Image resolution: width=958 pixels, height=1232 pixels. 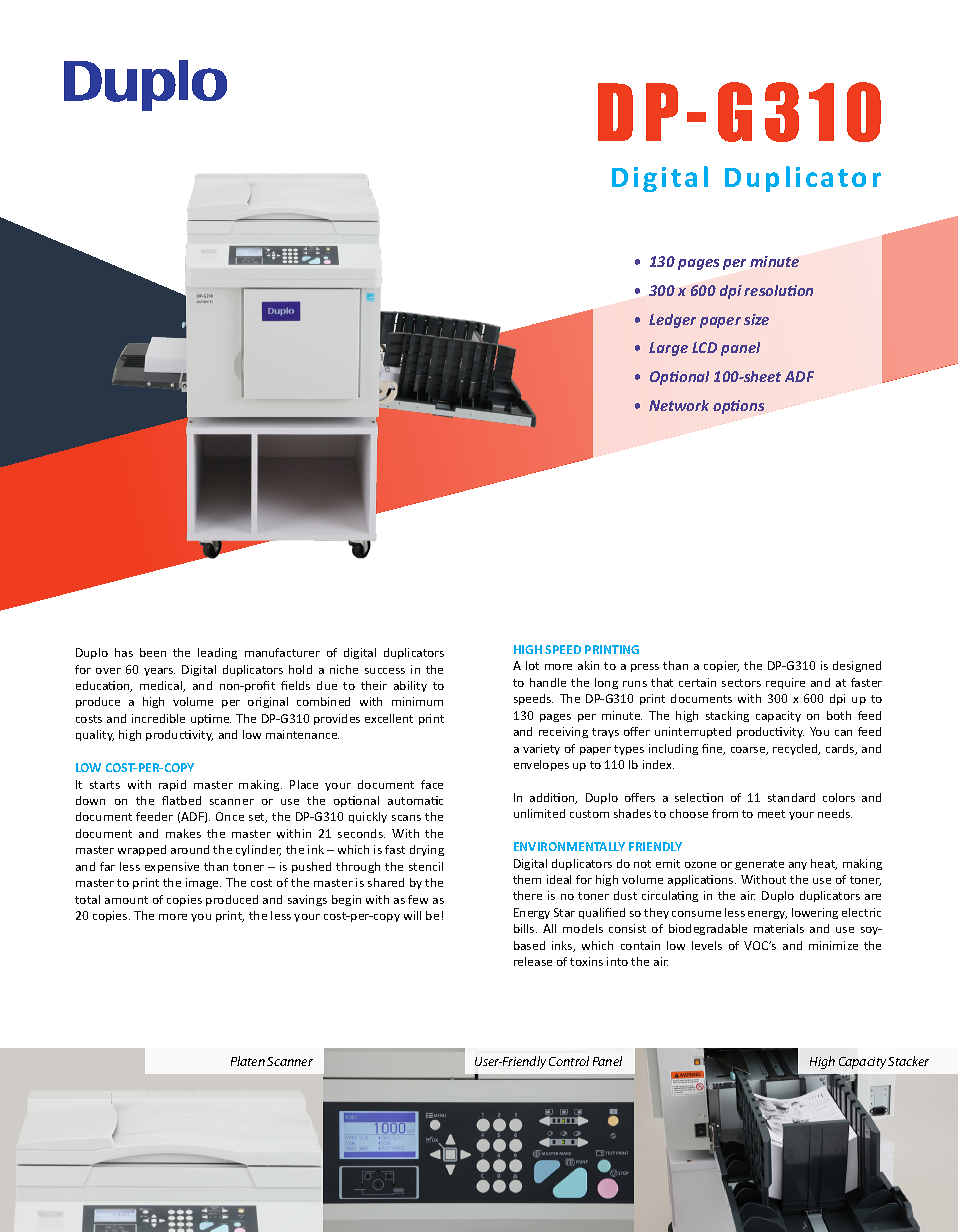 What do you see at coordinates (539, 813) in the document?
I see `unlimited` at bounding box center [539, 813].
